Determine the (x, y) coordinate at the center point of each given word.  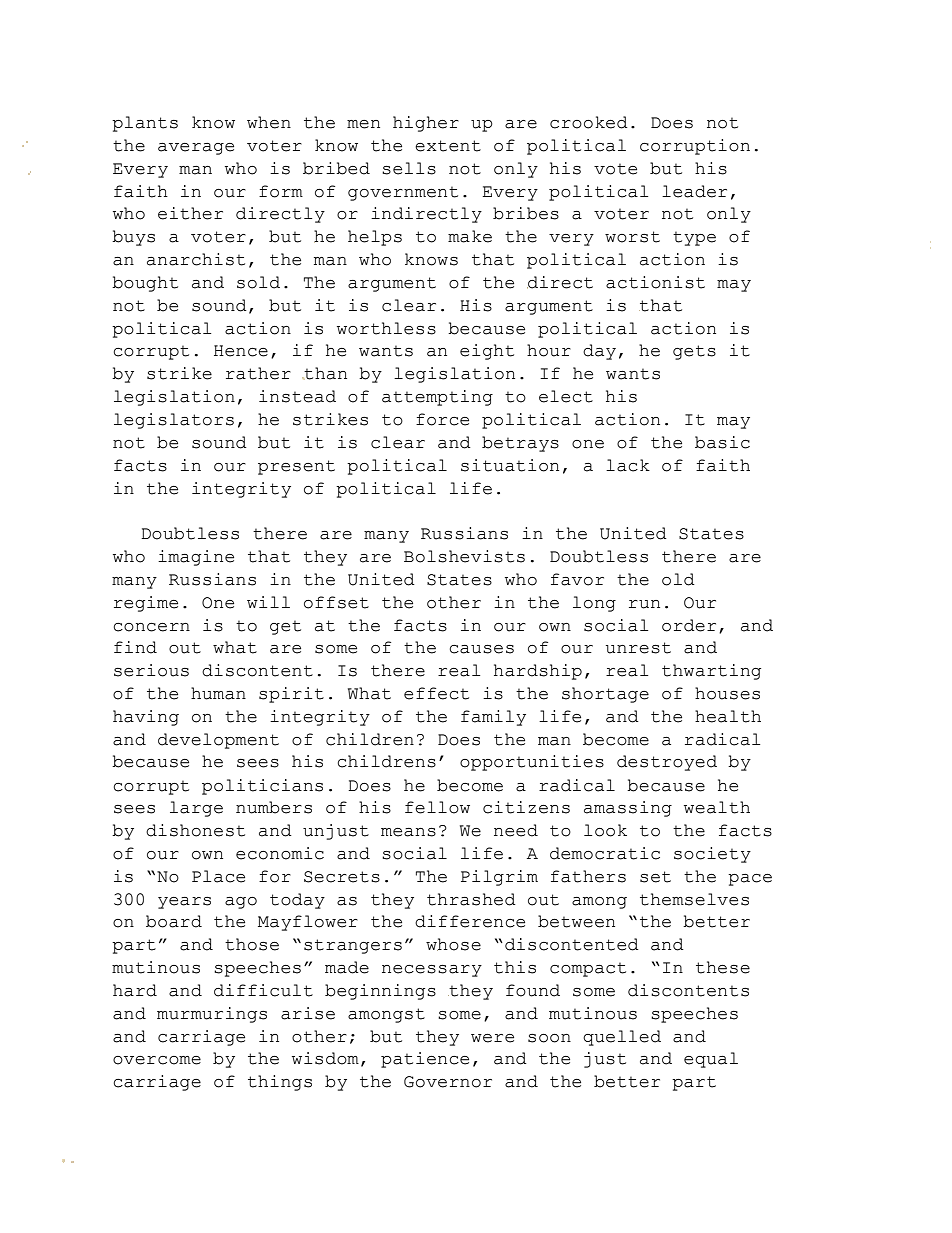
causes (481, 649)
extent (448, 146)
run (644, 604)
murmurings (212, 1015)
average (196, 149)
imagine (196, 558)
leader (694, 191)
